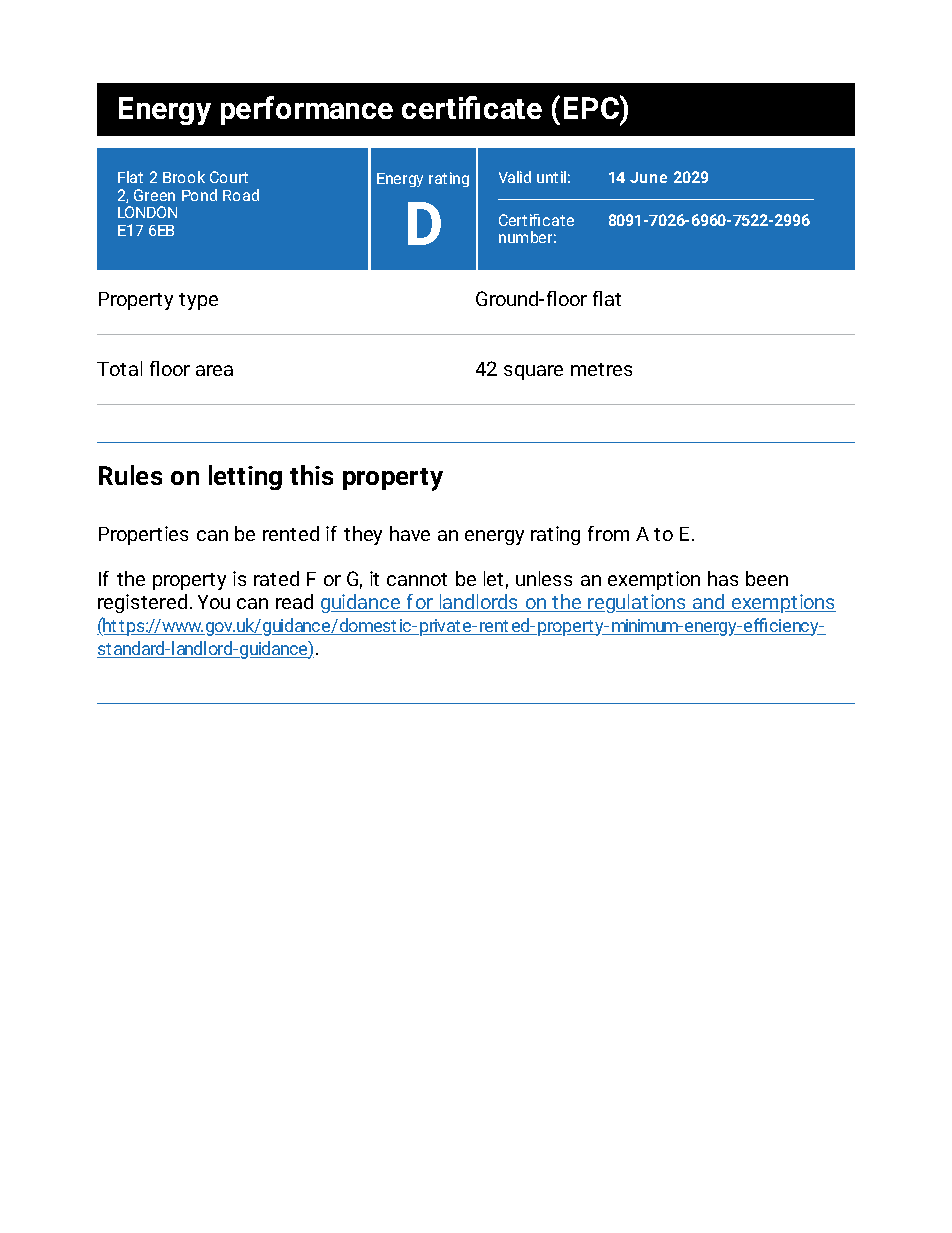 This image has height=1233, width=952. Describe the element at coordinates (417, 579) in the image. I see `cannot` at that location.
